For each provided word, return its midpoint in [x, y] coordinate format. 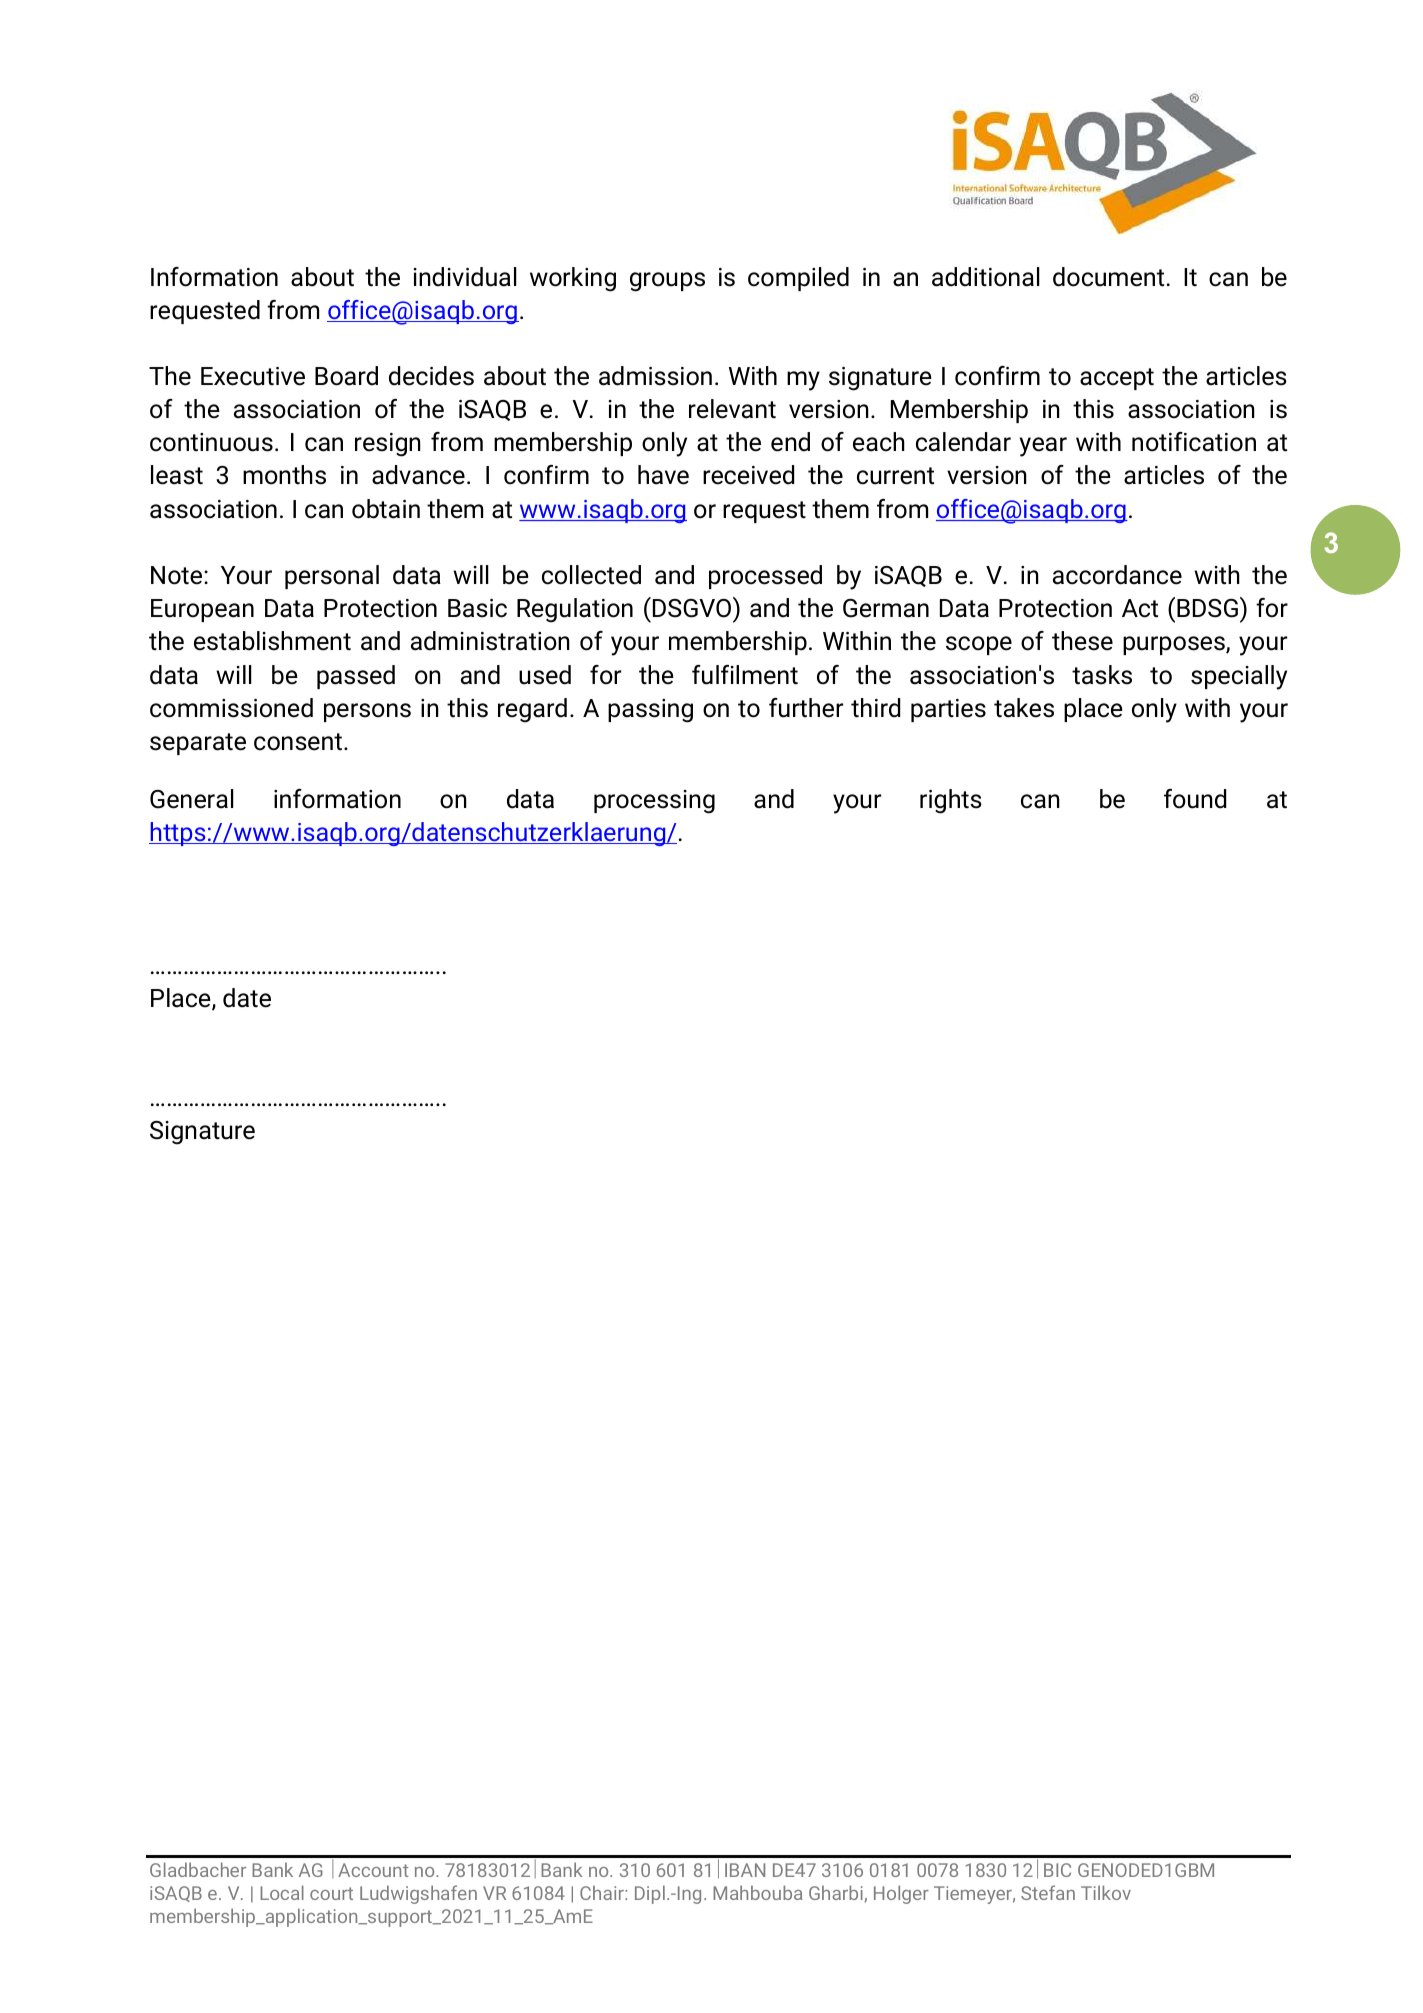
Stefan [1048, 1892]
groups [667, 282]
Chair [603, 1892]
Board [346, 376]
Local [282, 1892]
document [1108, 277]
